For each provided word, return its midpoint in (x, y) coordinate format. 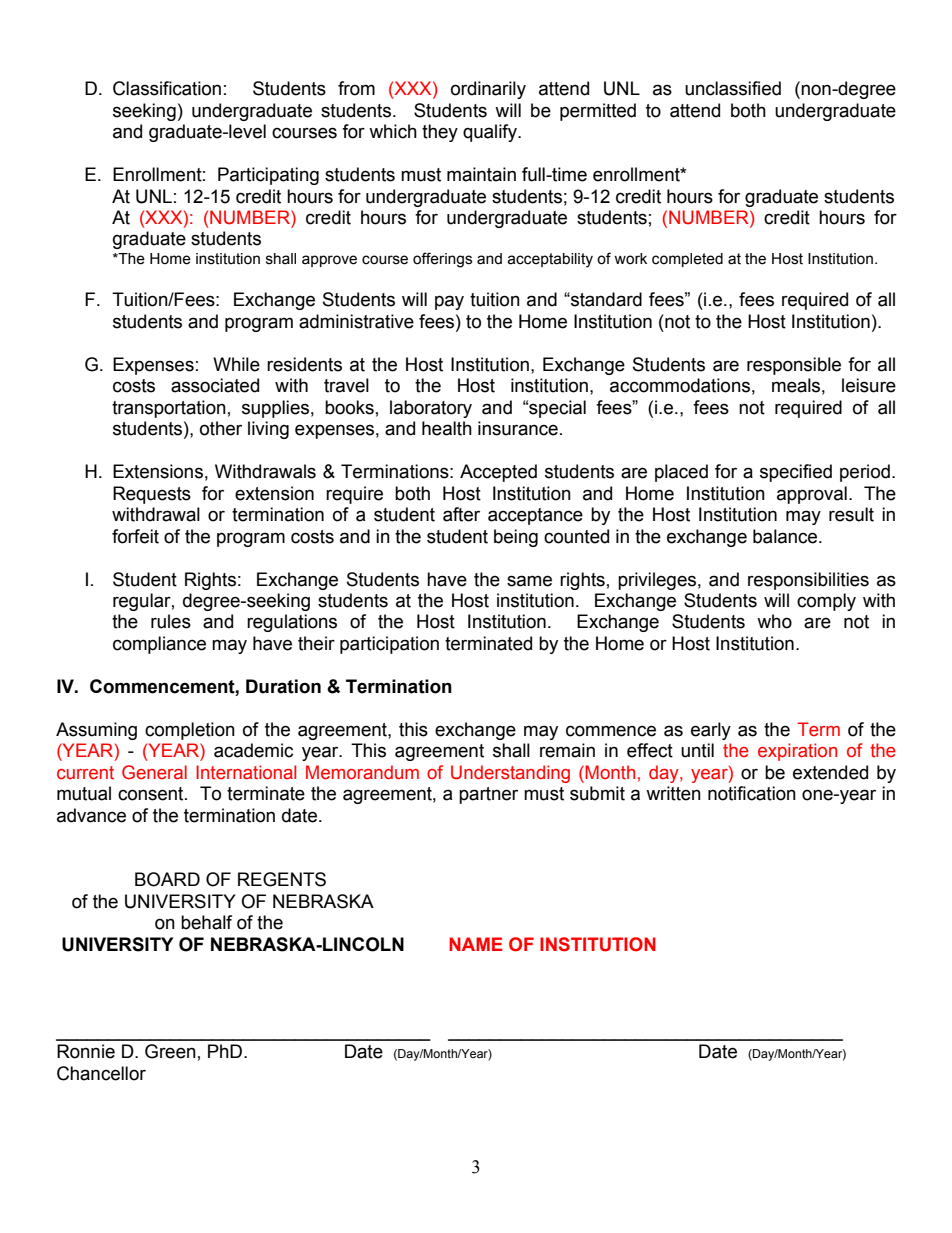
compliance (159, 645)
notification (752, 793)
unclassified (733, 88)
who (774, 621)
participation (389, 645)
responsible (794, 366)
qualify (491, 133)
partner (488, 795)
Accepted (498, 473)
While (236, 364)
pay (449, 302)
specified (796, 473)
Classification (167, 88)
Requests (152, 495)
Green (170, 1051)
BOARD (167, 879)
